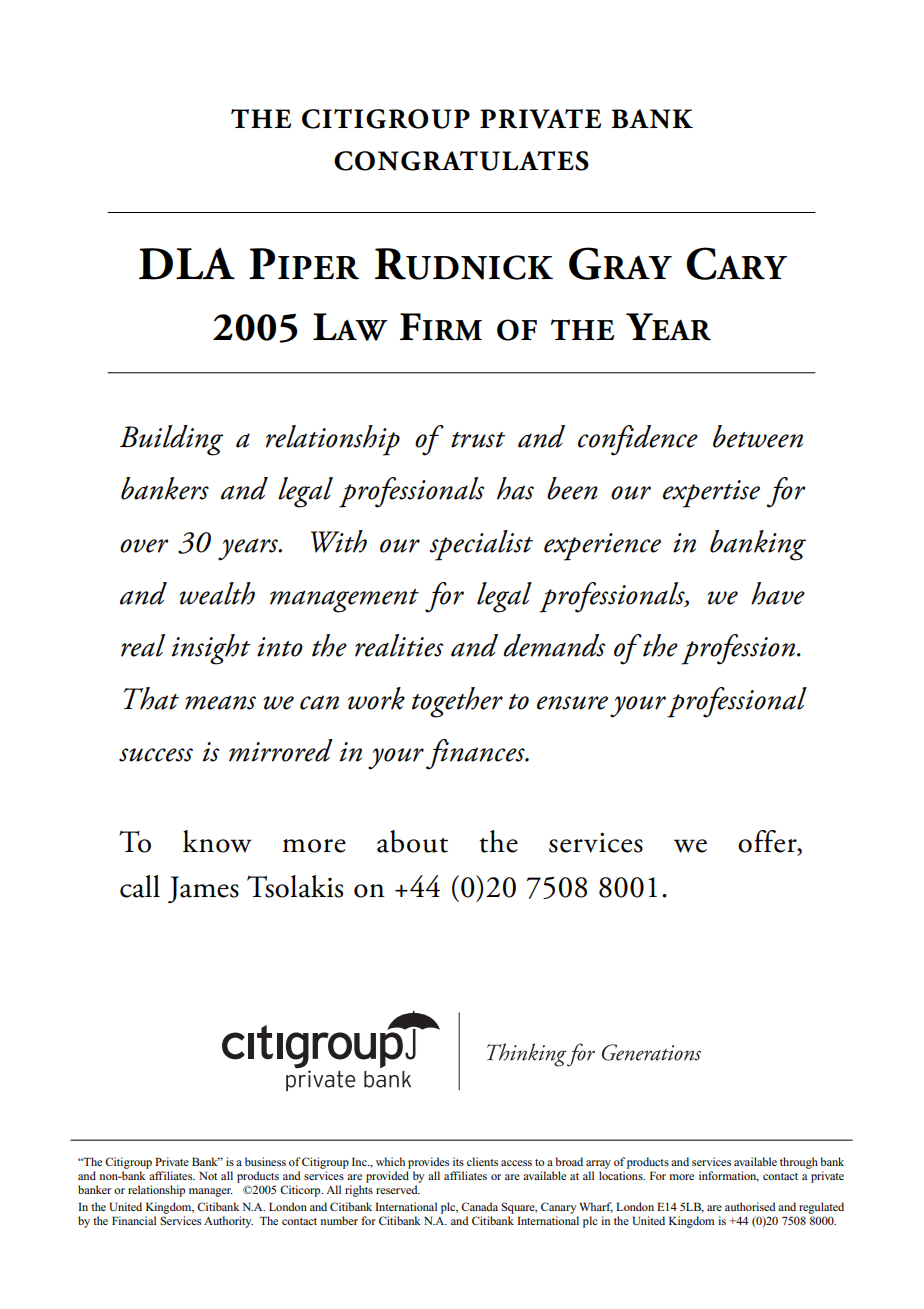 The height and width of the image is (1309, 924). What do you see at coordinates (412, 841) in the image?
I see `about` at bounding box center [412, 841].
